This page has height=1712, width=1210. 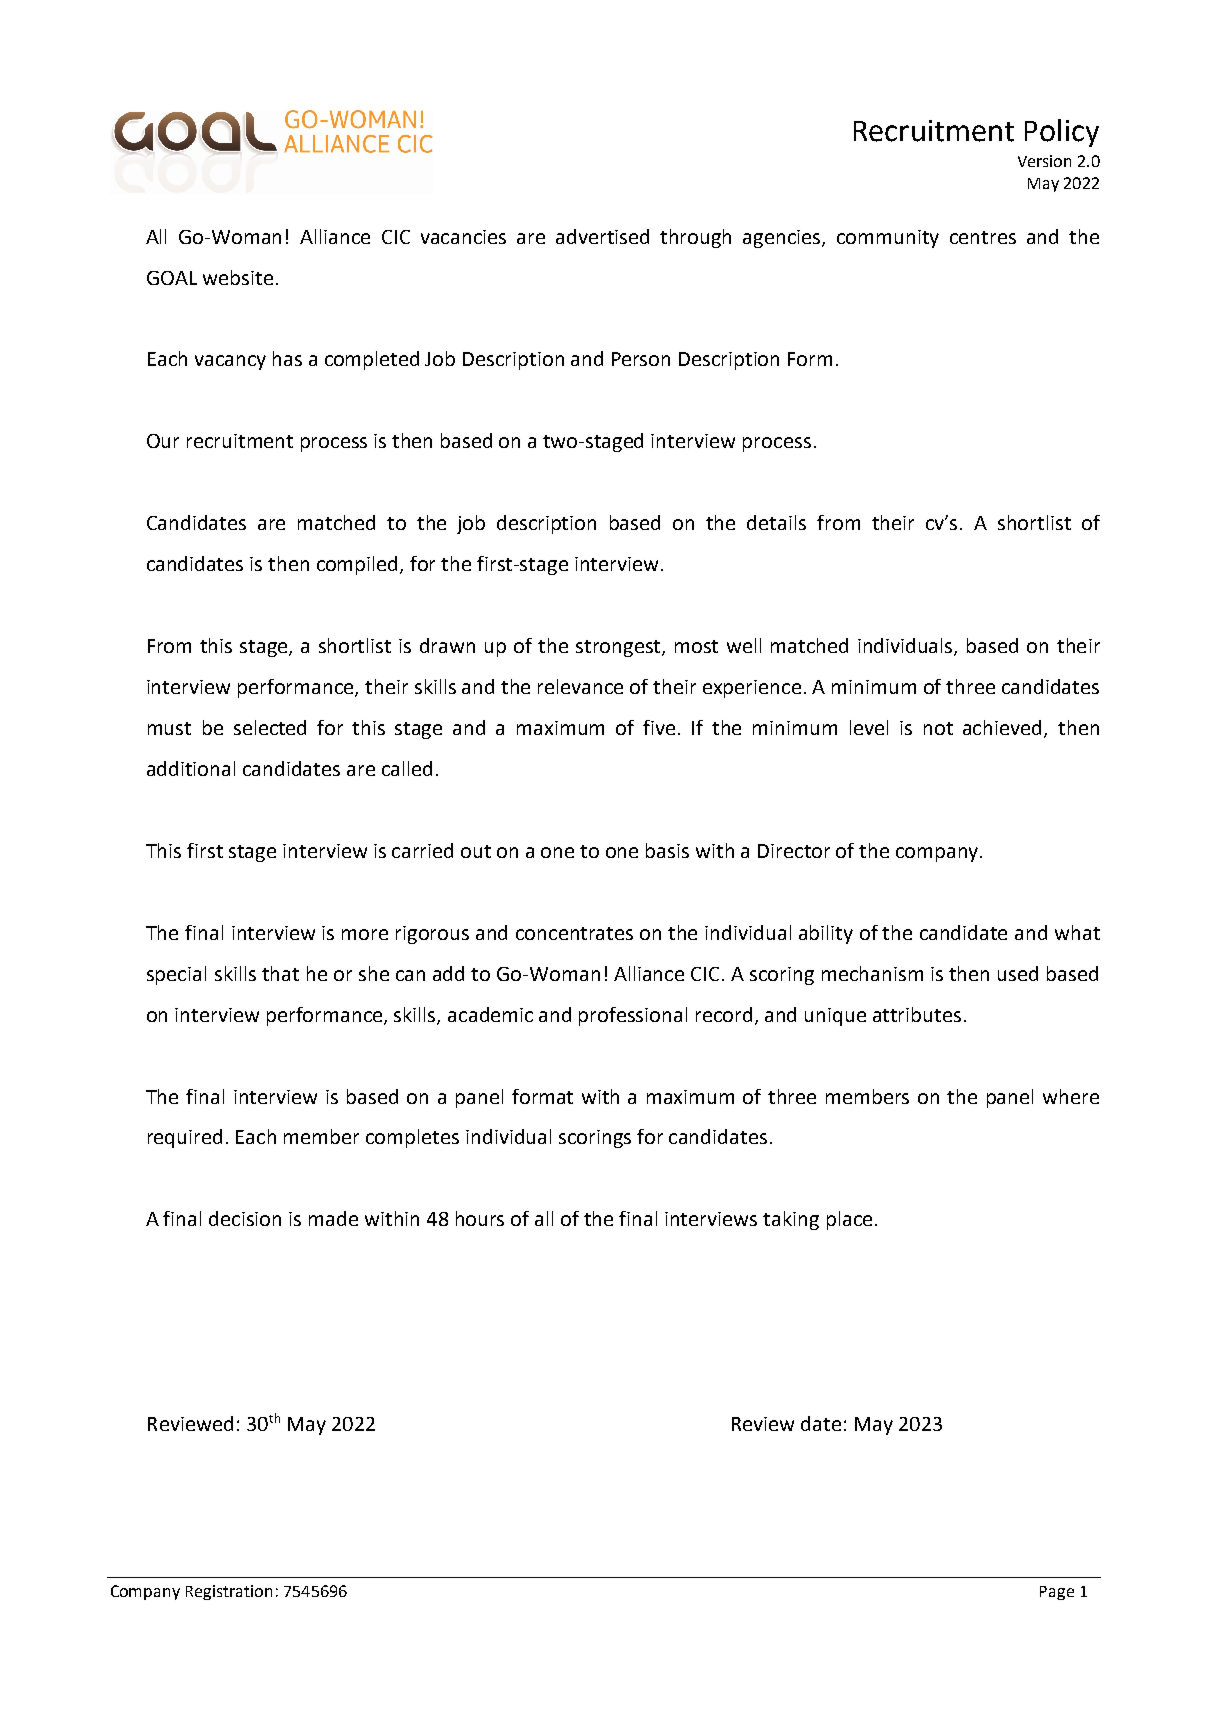 What do you see at coordinates (1077, 932) in the page?
I see `what` at bounding box center [1077, 932].
